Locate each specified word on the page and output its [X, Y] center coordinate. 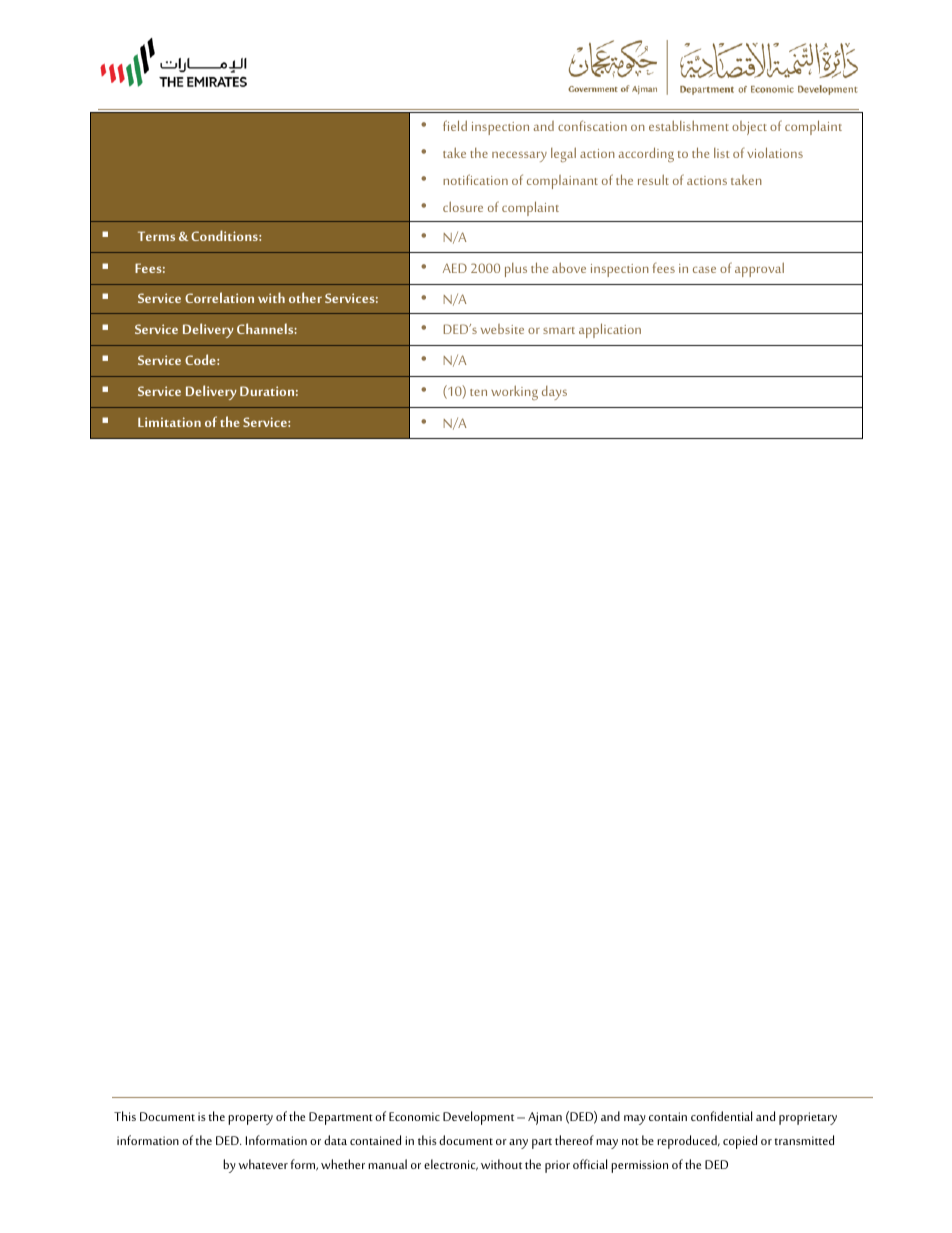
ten [478, 392]
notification [475, 179]
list [721, 153]
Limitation [169, 422]
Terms [156, 236]
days [554, 393]
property [250, 1119]
